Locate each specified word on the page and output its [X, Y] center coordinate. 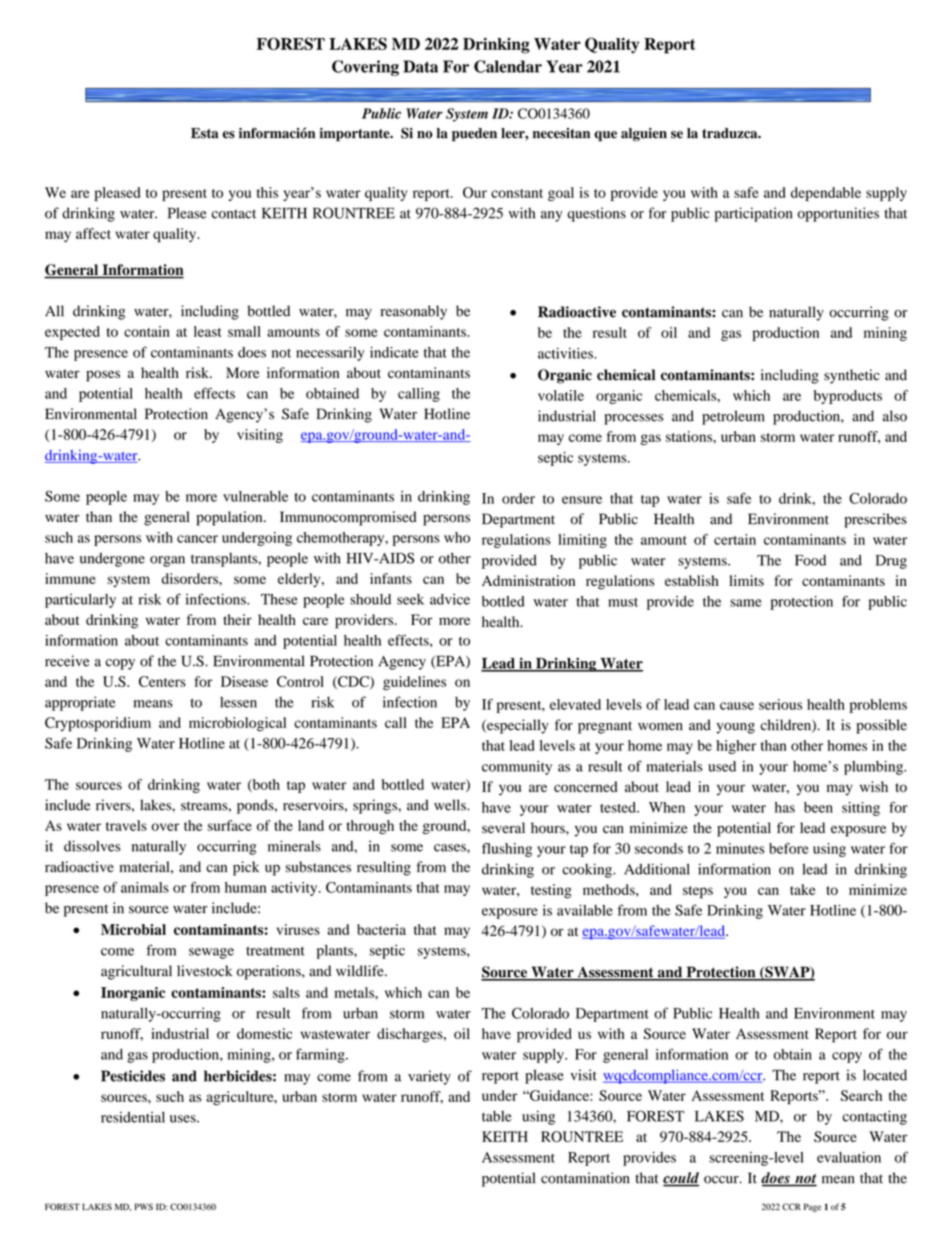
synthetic [852, 376]
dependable [826, 194]
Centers [162, 681]
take [803, 889]
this [267, 192]
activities [566, 353]
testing [551, 891]
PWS [144, 1206]
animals [145, 887]
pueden [474, 134]
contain [147, 331]
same [746, 603]
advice [450, 599]
